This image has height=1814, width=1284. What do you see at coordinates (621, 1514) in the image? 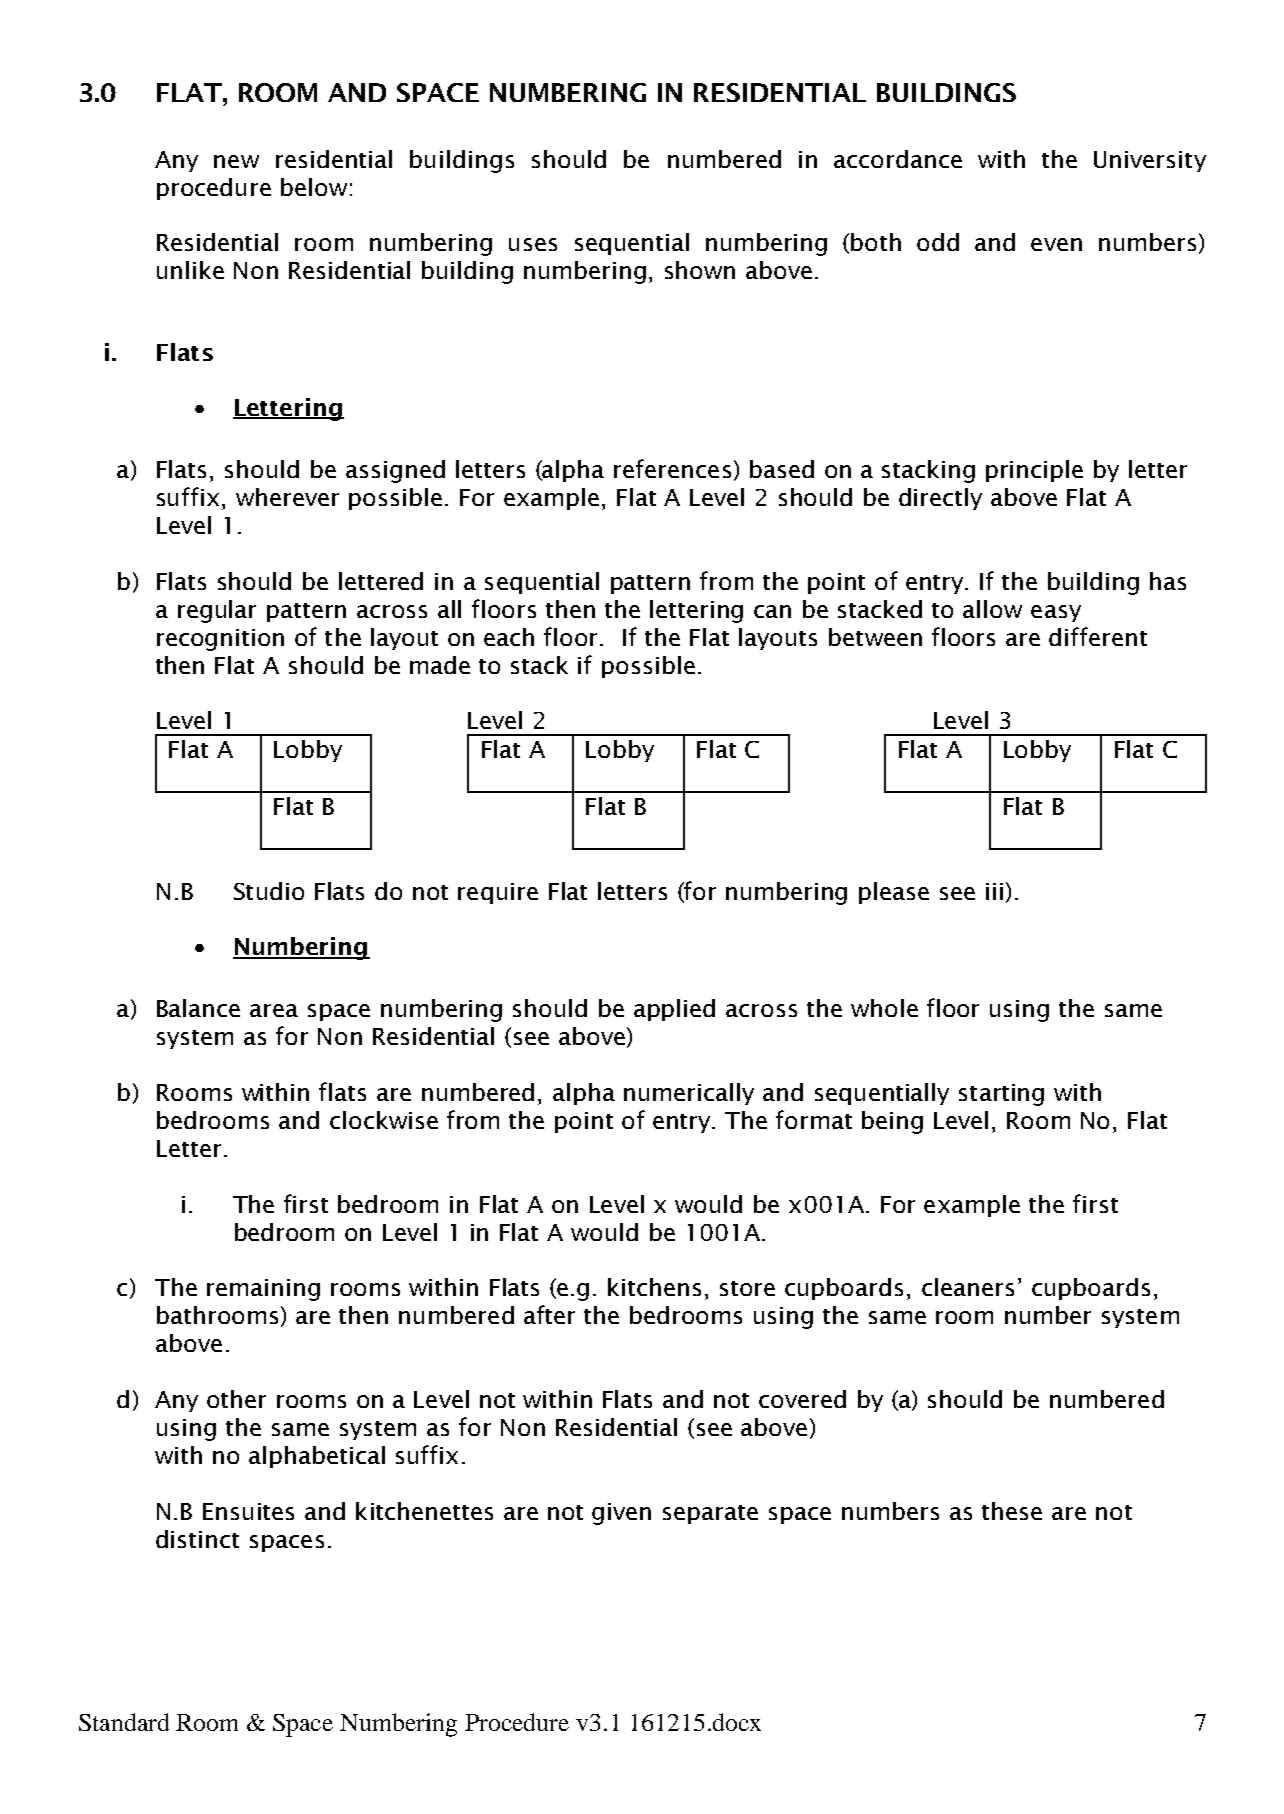
I see `given` at bounding box center [621, 1514].
